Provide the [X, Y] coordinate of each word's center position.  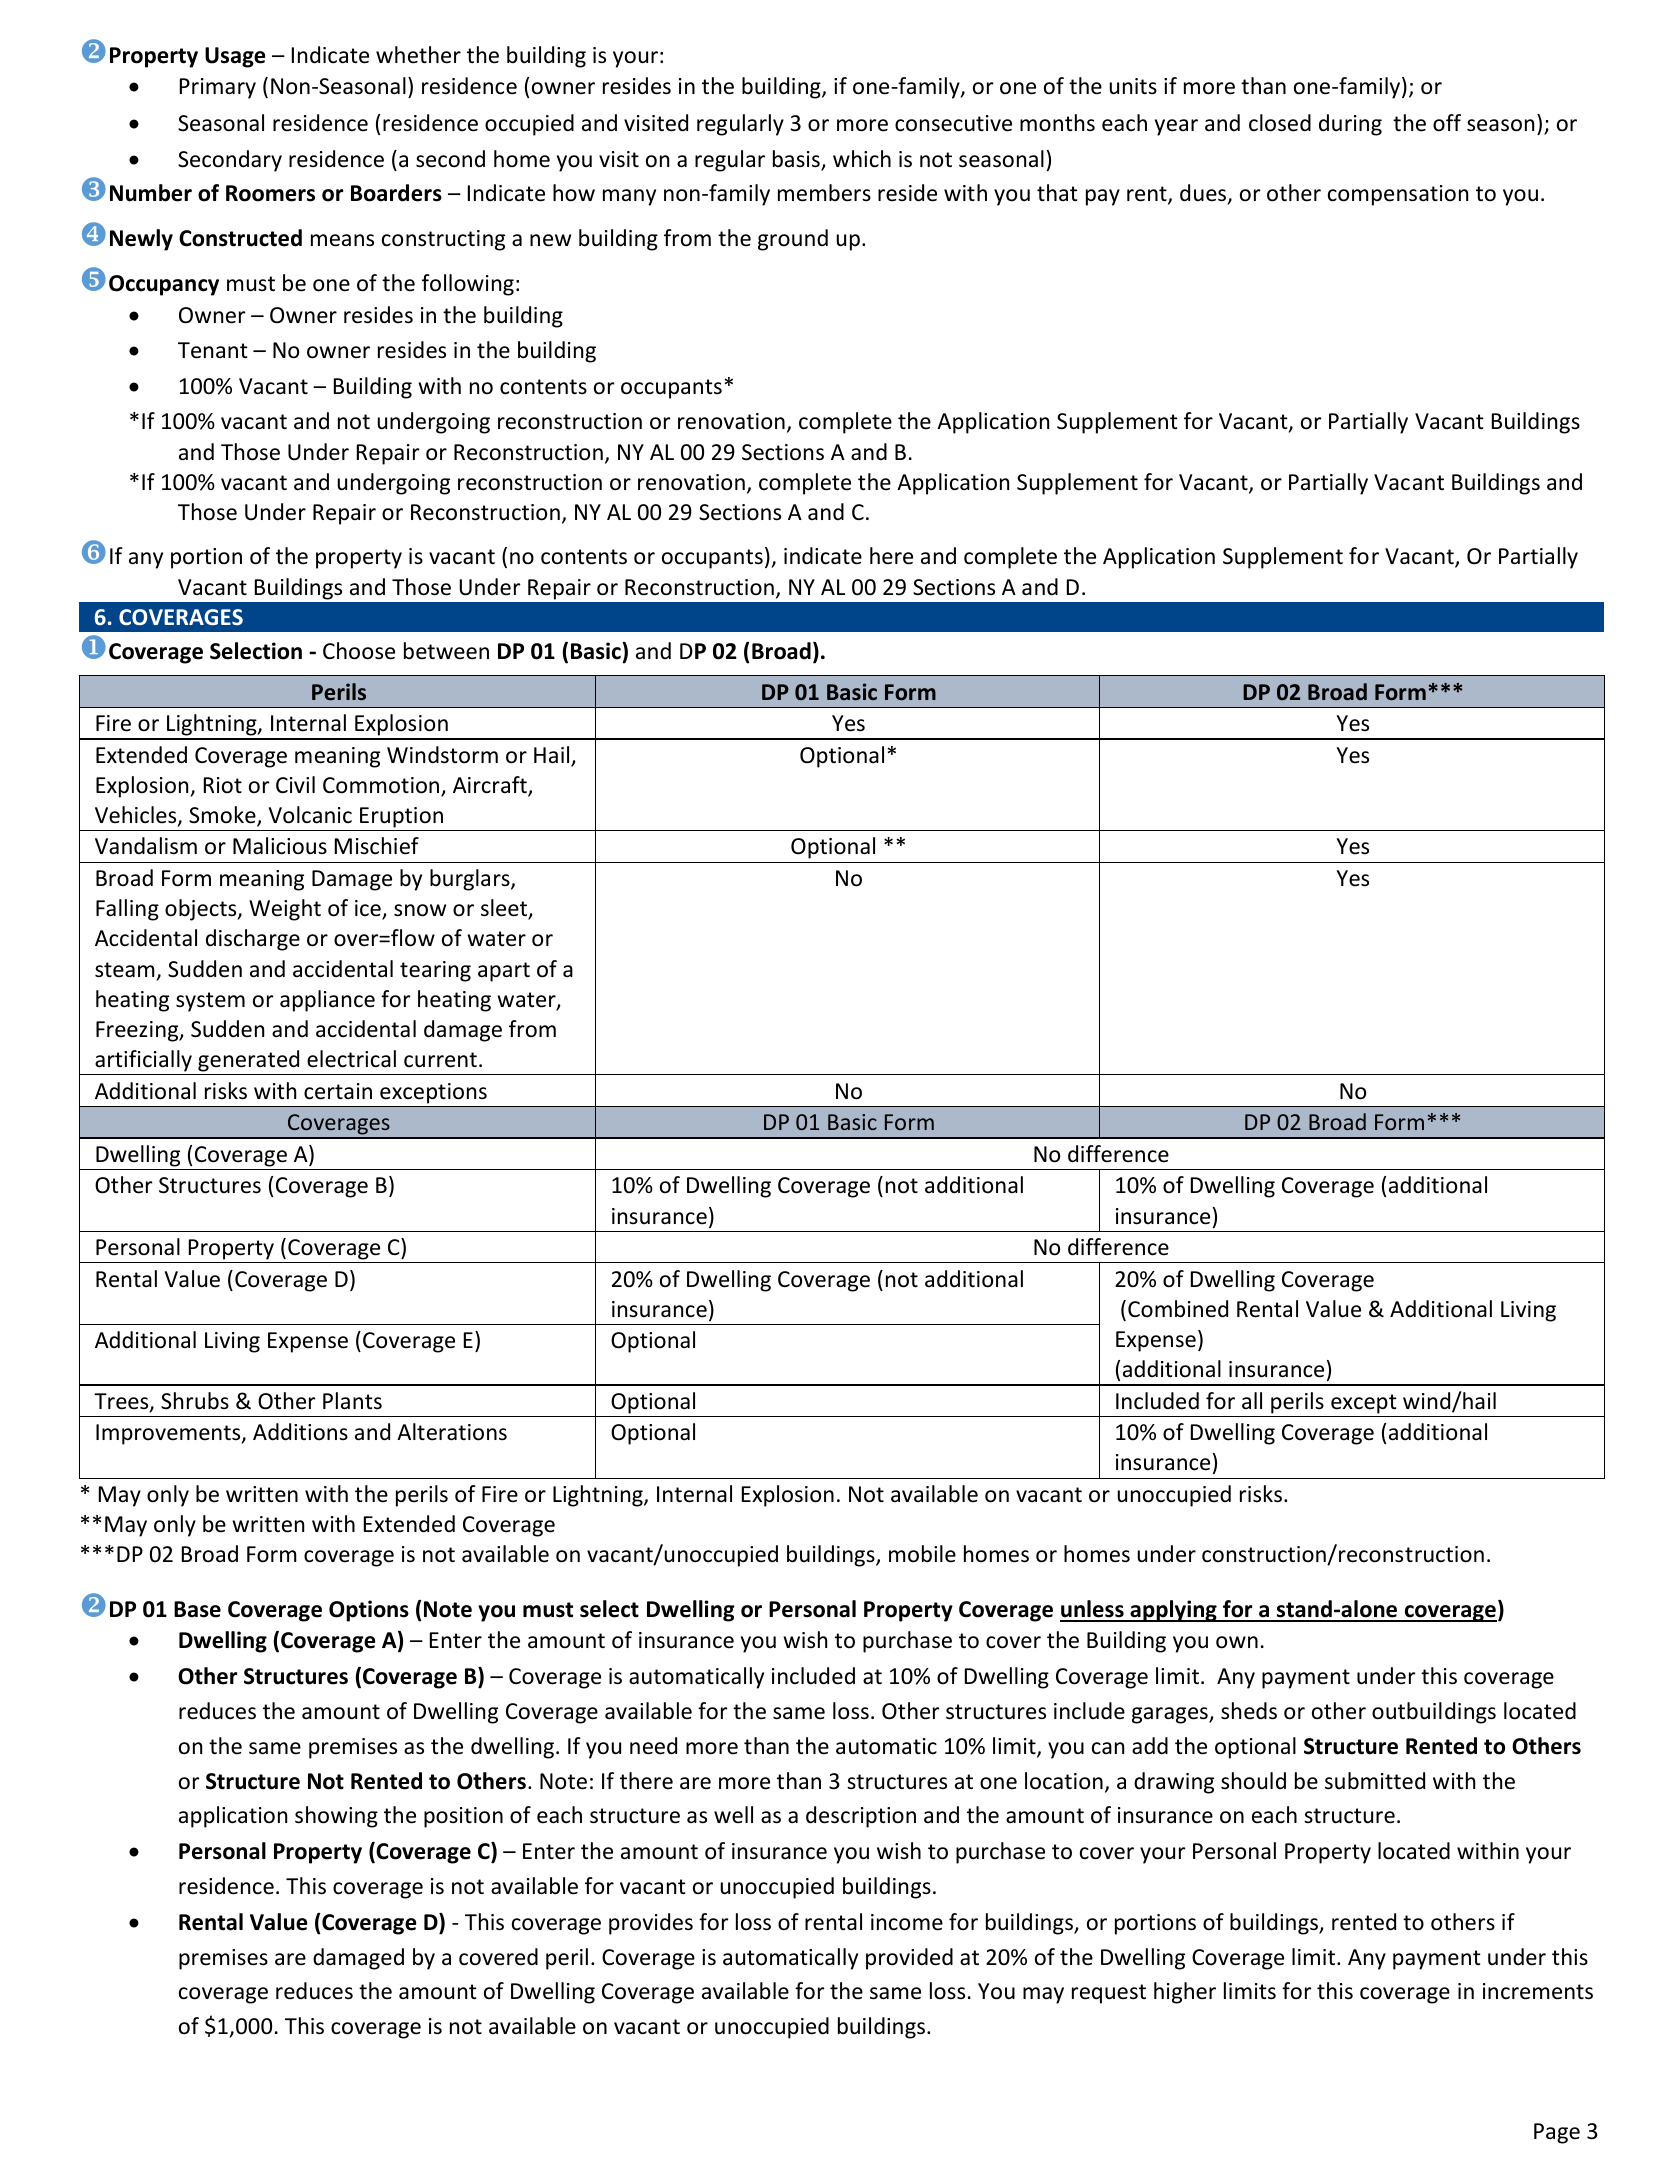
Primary [218, 88]
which [862, 159]
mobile [922, 1554]
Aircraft [491, 786]
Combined [1178, 1309]
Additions [300, 1432]
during [1350, 125]
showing [336, 1817]
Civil [295, 784]
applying [1173, 1611]
